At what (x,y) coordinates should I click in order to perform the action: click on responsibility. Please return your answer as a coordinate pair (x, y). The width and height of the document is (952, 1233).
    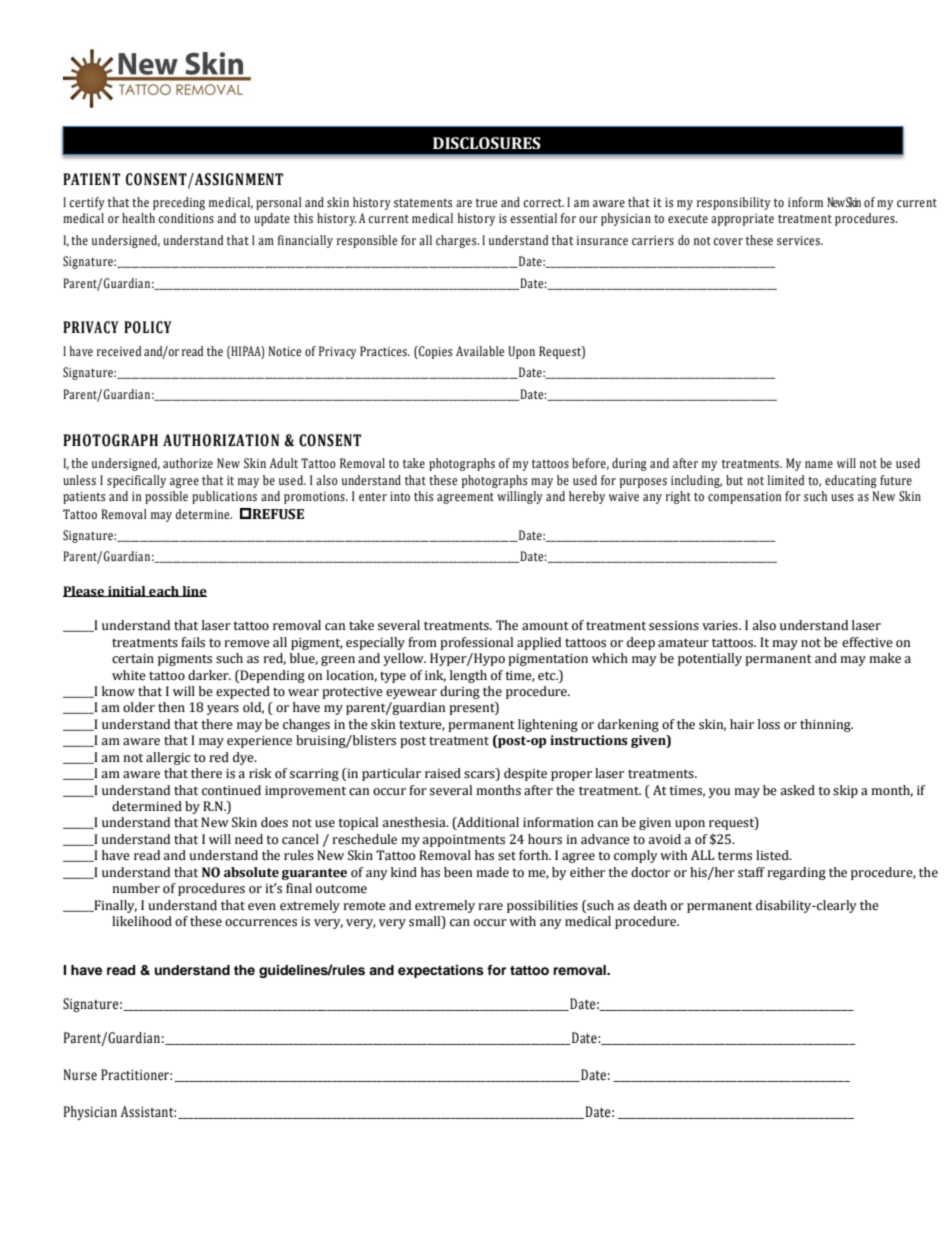
    Looking at the image, I should click on (734, 203).
